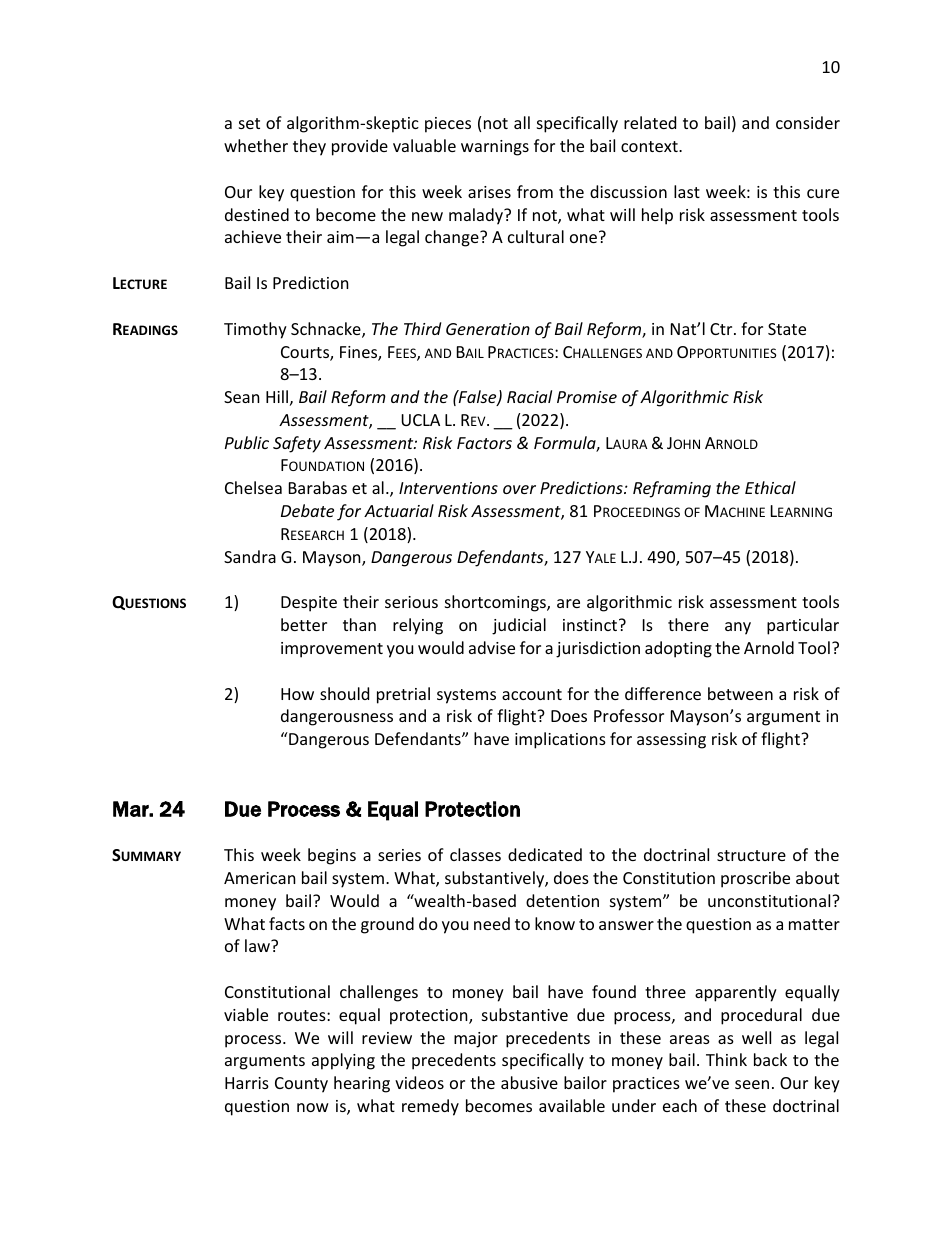 The height and width of the document is (1233, 952). What do you see at coordinates (787, 329) in the document?
I see `State` at bounding box center [787, 329].
